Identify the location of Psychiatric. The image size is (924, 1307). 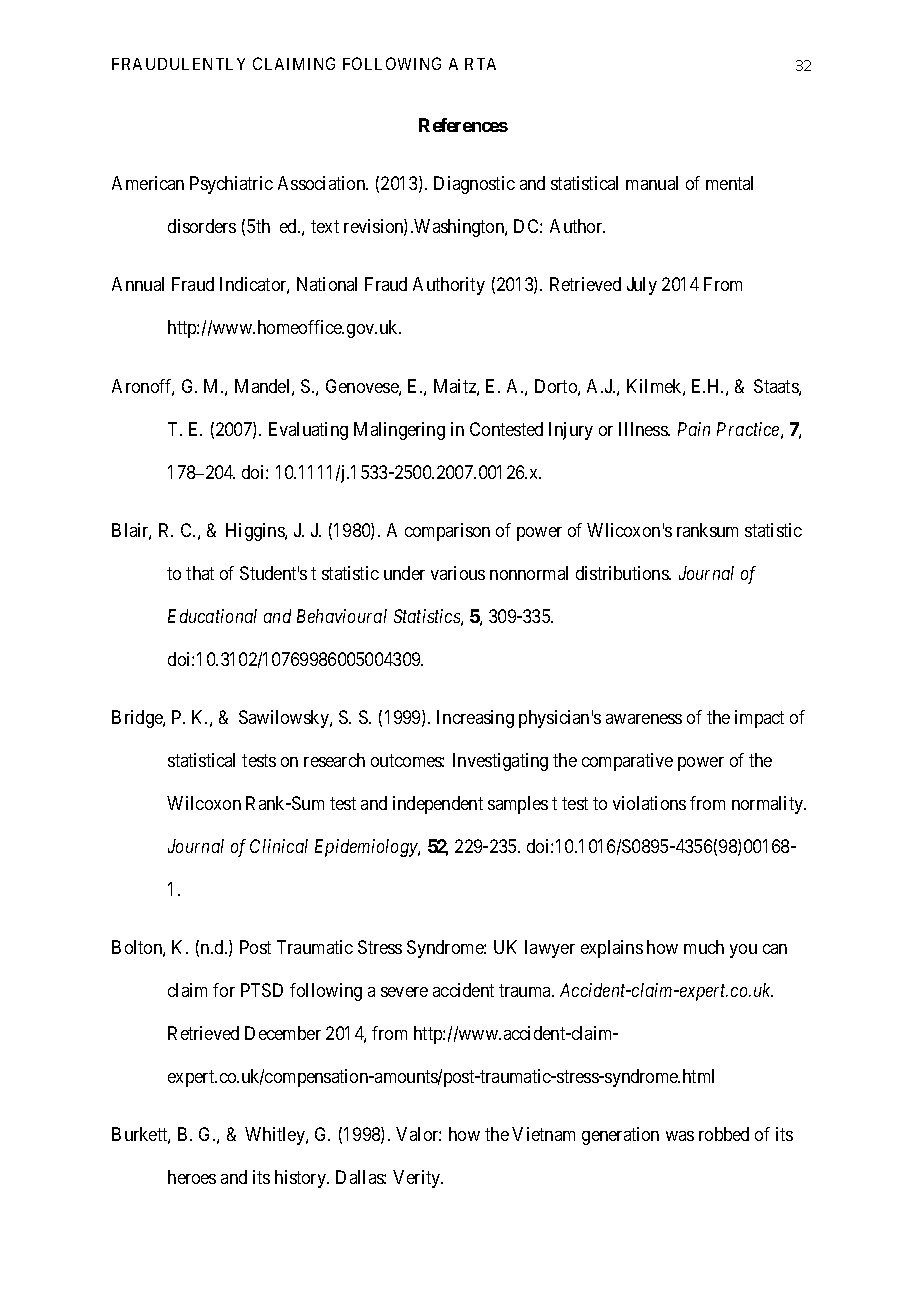
(231, 185).
